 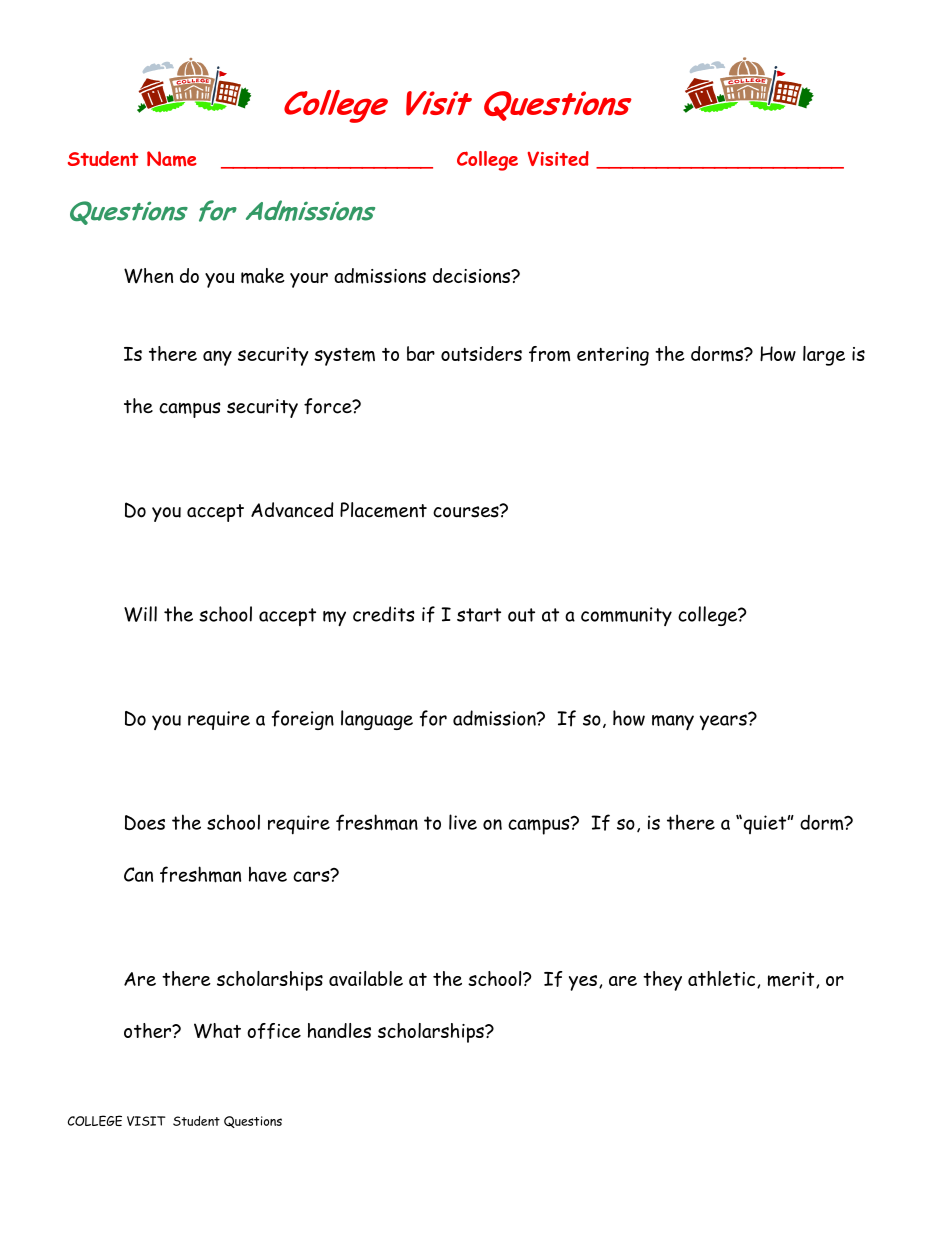 I want to click on start, so click(x=479, y=615).
